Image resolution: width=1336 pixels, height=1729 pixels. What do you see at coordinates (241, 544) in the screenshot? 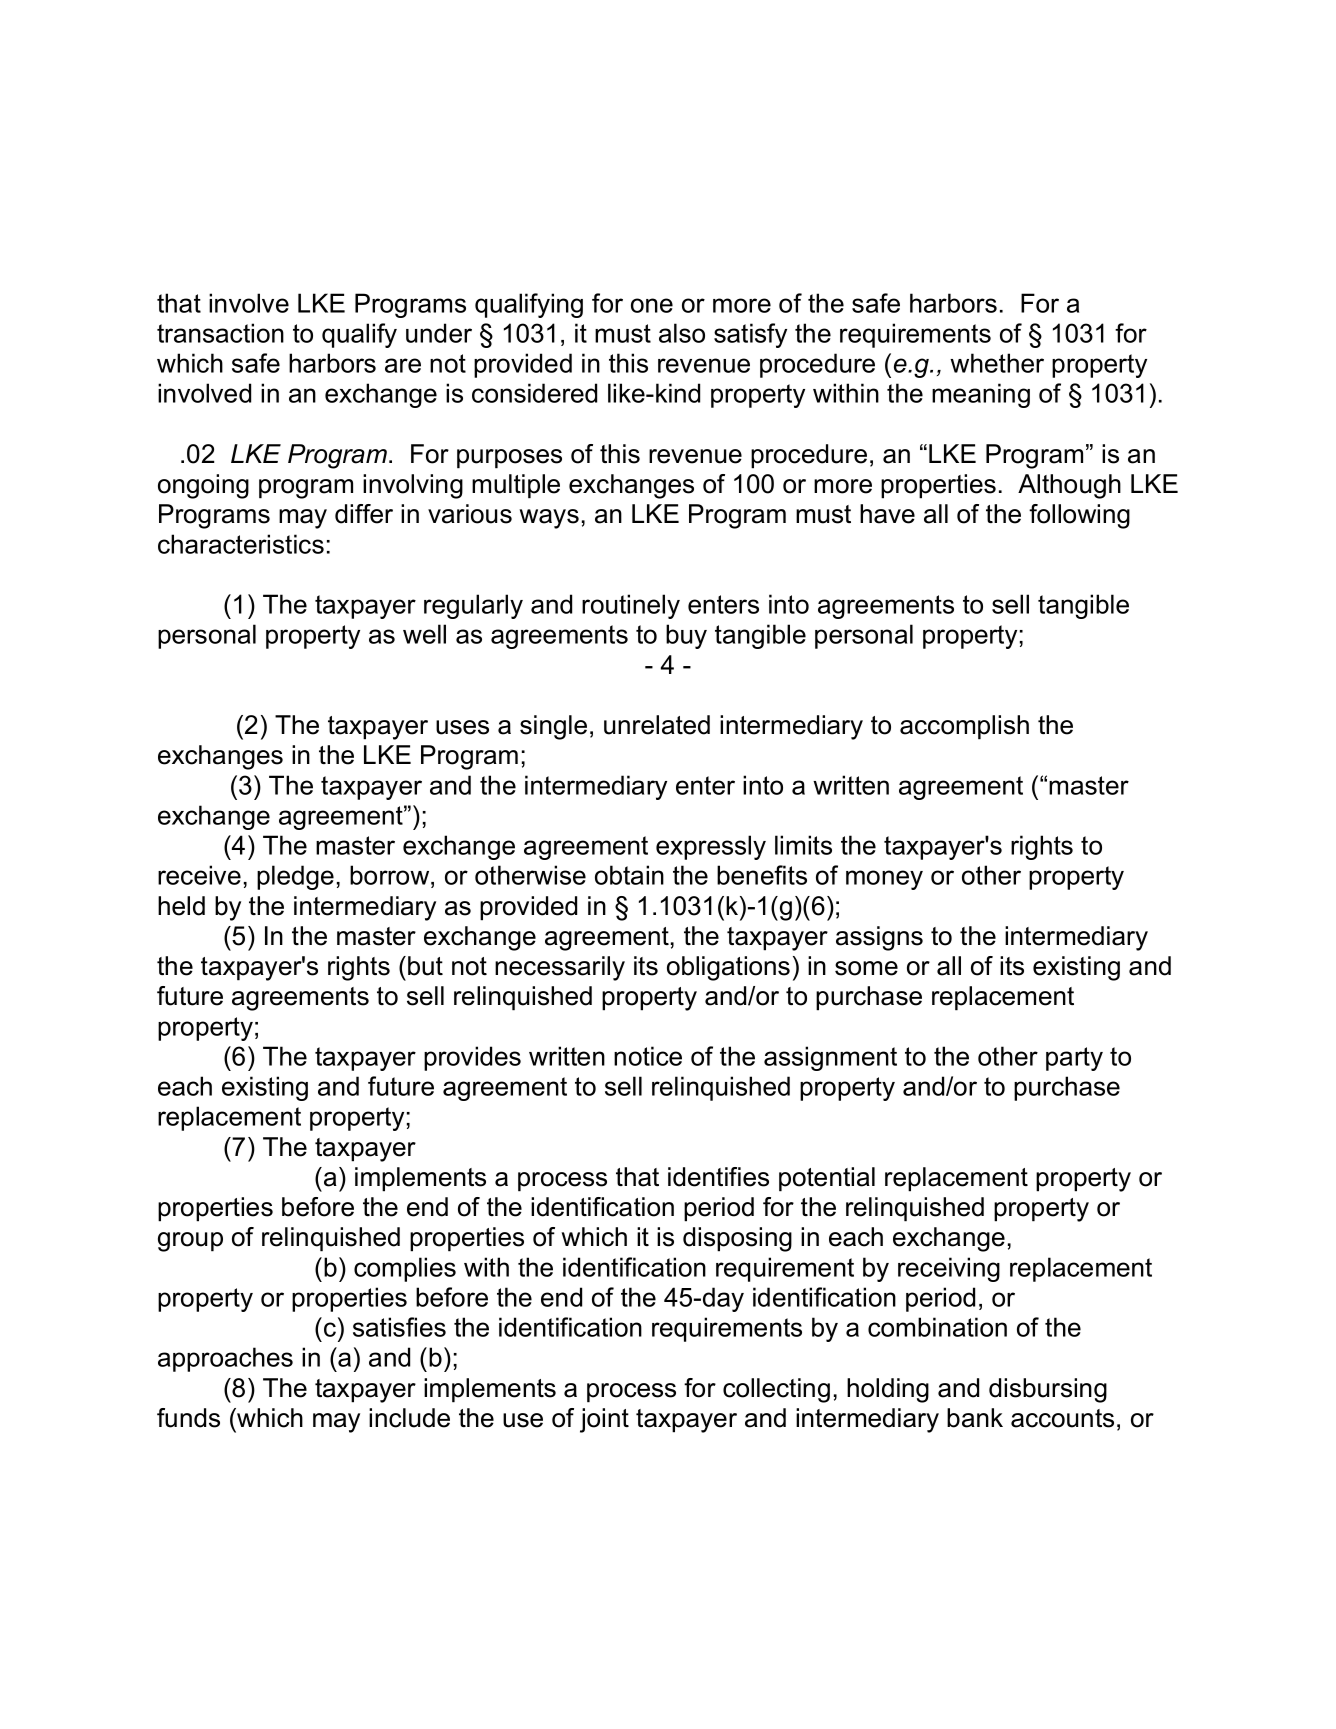
I see `characteristics` at bounding box center [241, 544].
